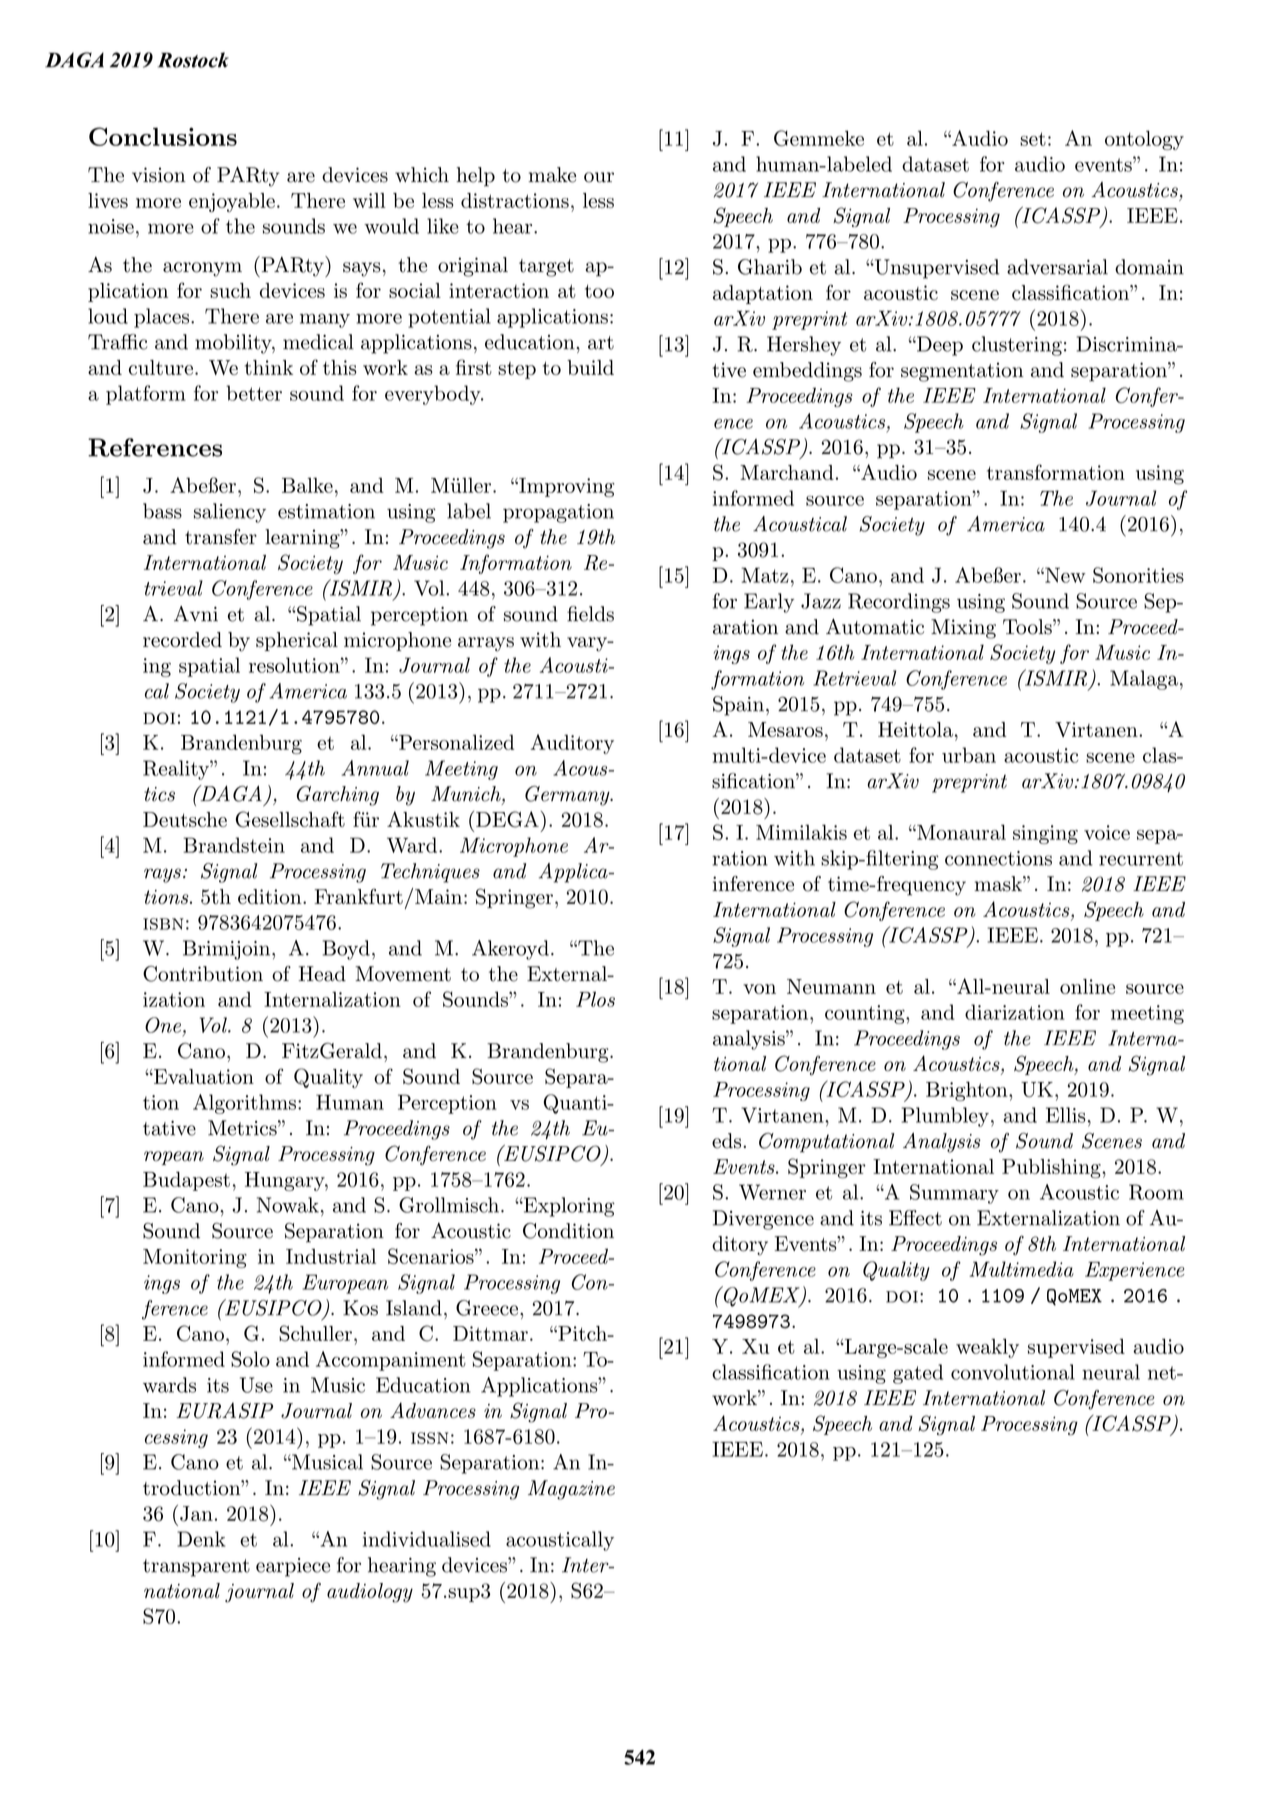 Image resolution: width=1280 pixels, height=1810 pixels. Describe the element at coordinates (571, 1490) in the screenshot. I see `Magazine` at that location.
